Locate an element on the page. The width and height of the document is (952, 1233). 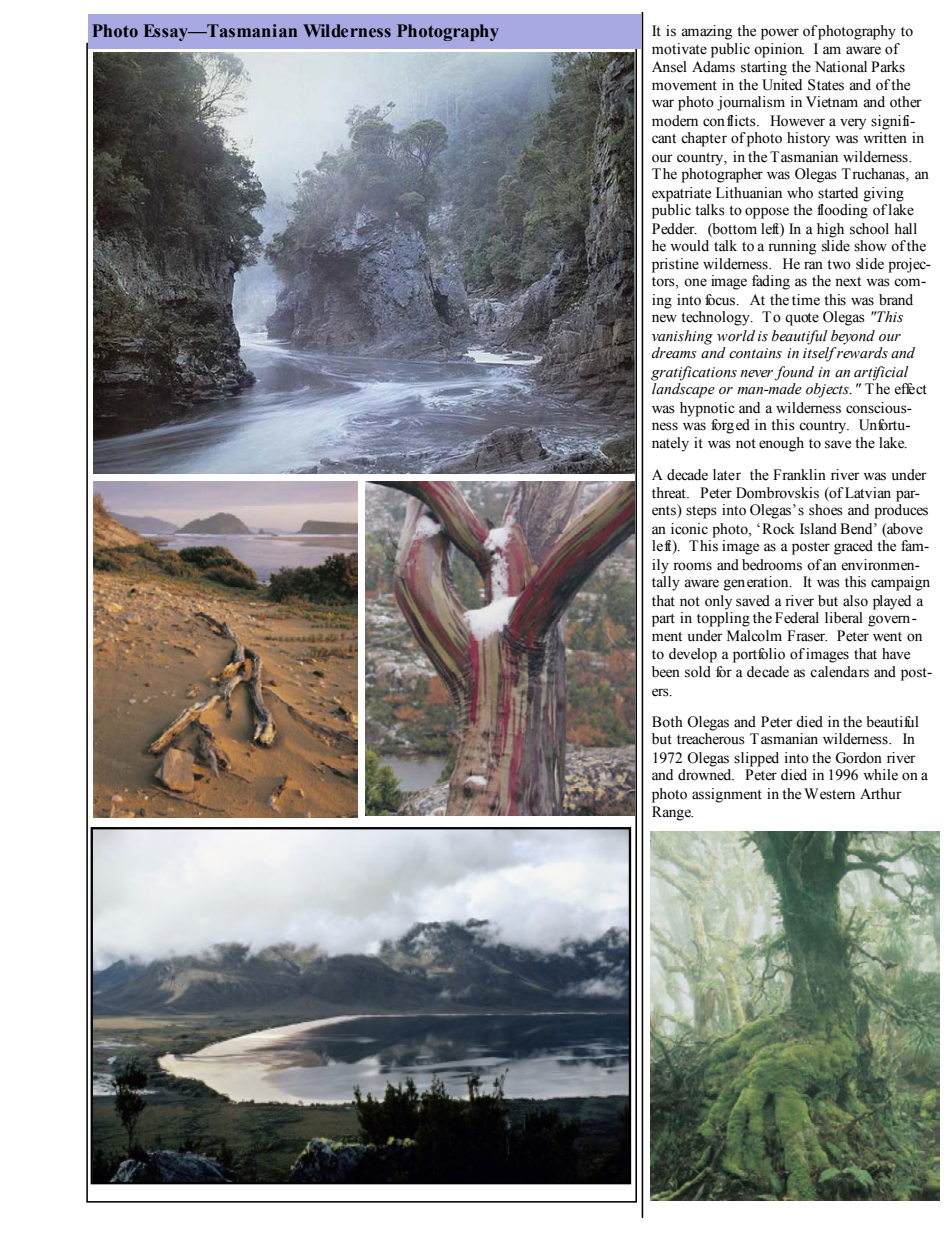
played is located at coordinates (892, 602).
